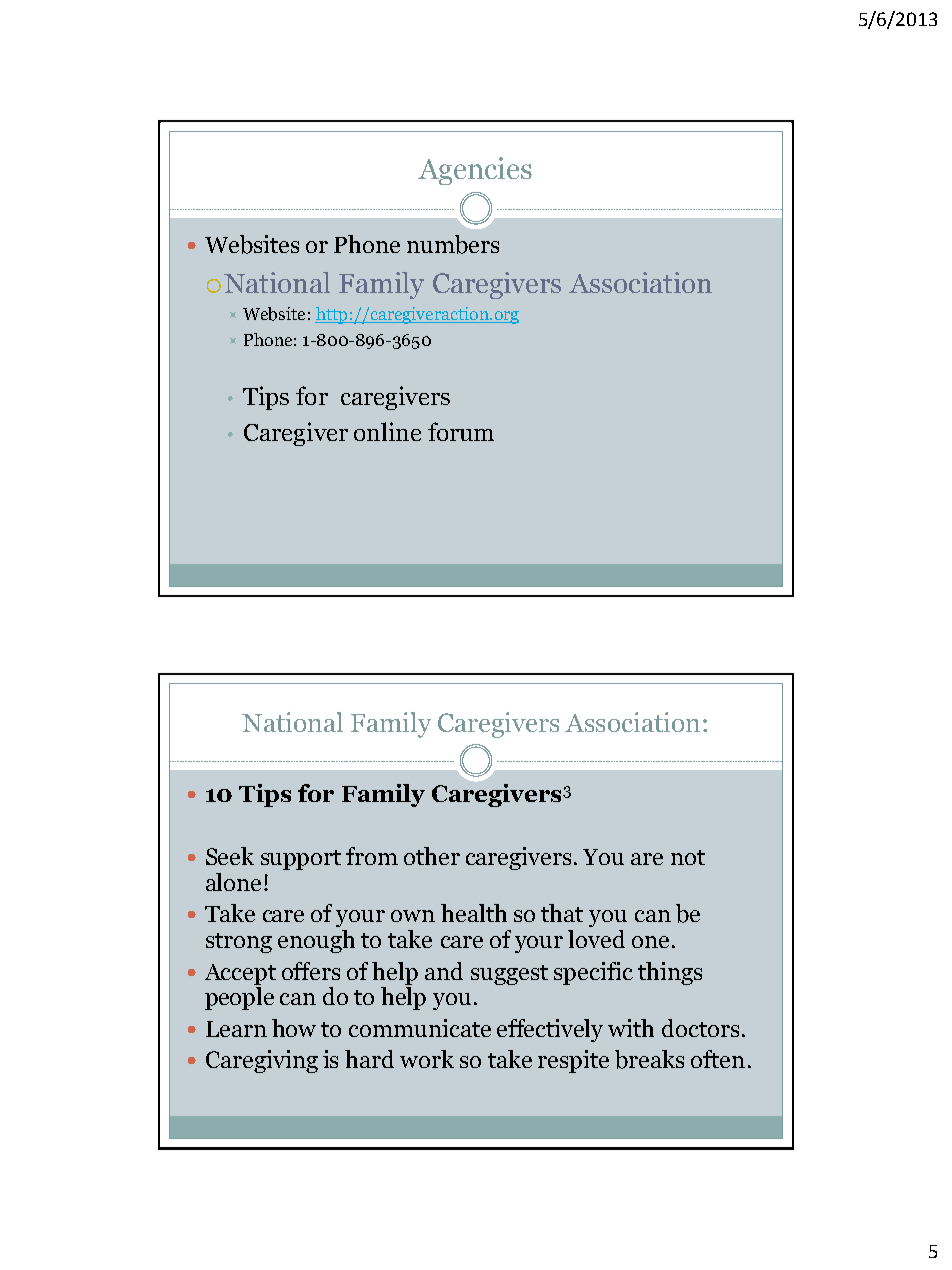 This page has height=1270, width=952. What do you see at coordinates (688, 857) in the page?
I see `not` at bounding box center [688, 857].
